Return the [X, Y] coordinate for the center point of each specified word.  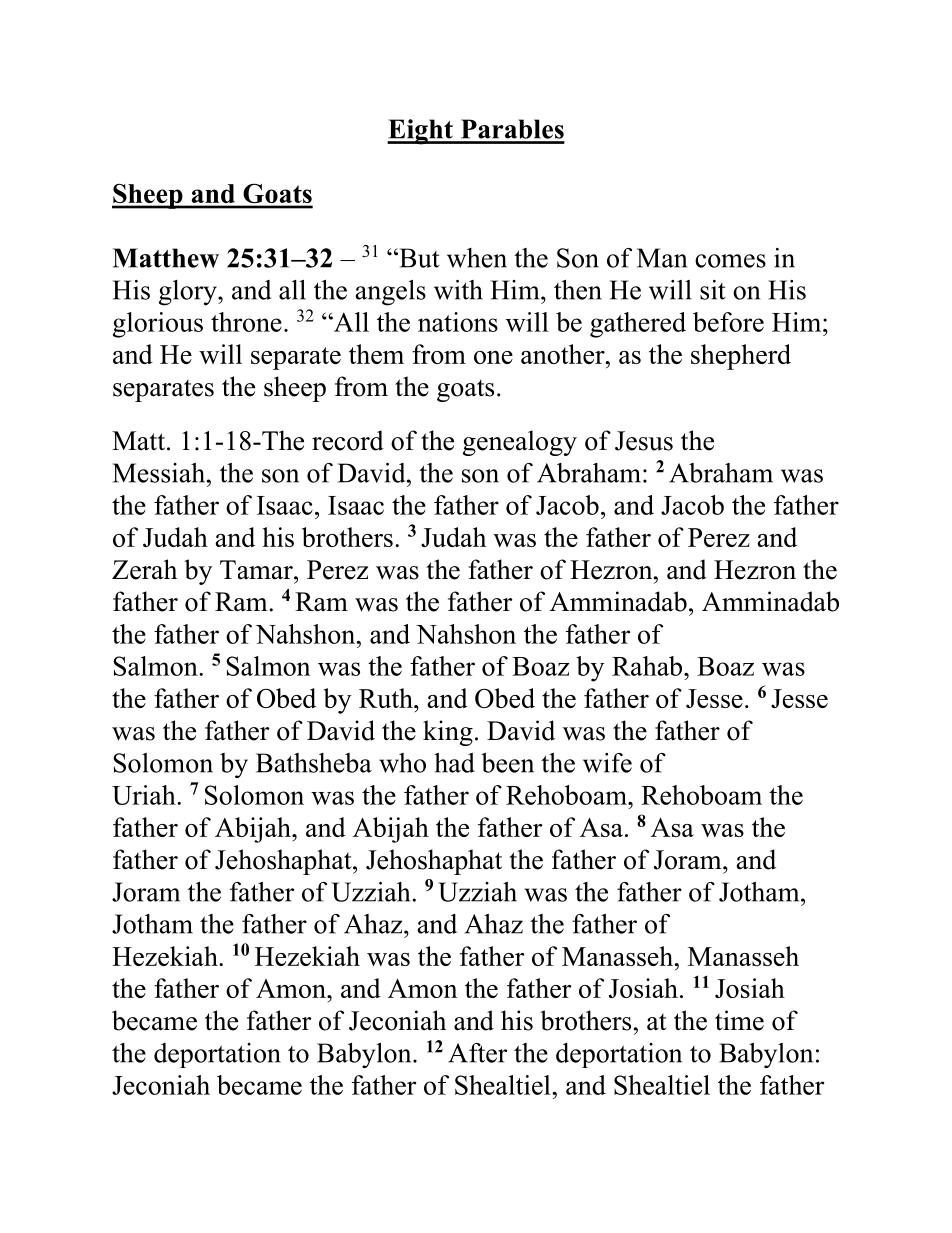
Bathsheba [314, 763]
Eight [421, 132]
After [477, 1053]
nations [458, 322]
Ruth [387, 698]
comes [730, 261]
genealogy [520, 443]
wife [607, 763]
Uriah [145, 795]
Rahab [647, 666]
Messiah [160, 473]
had [454, 763]
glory [189, 293]
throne [246, 322]
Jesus [644, 441]
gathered [638, 325]
